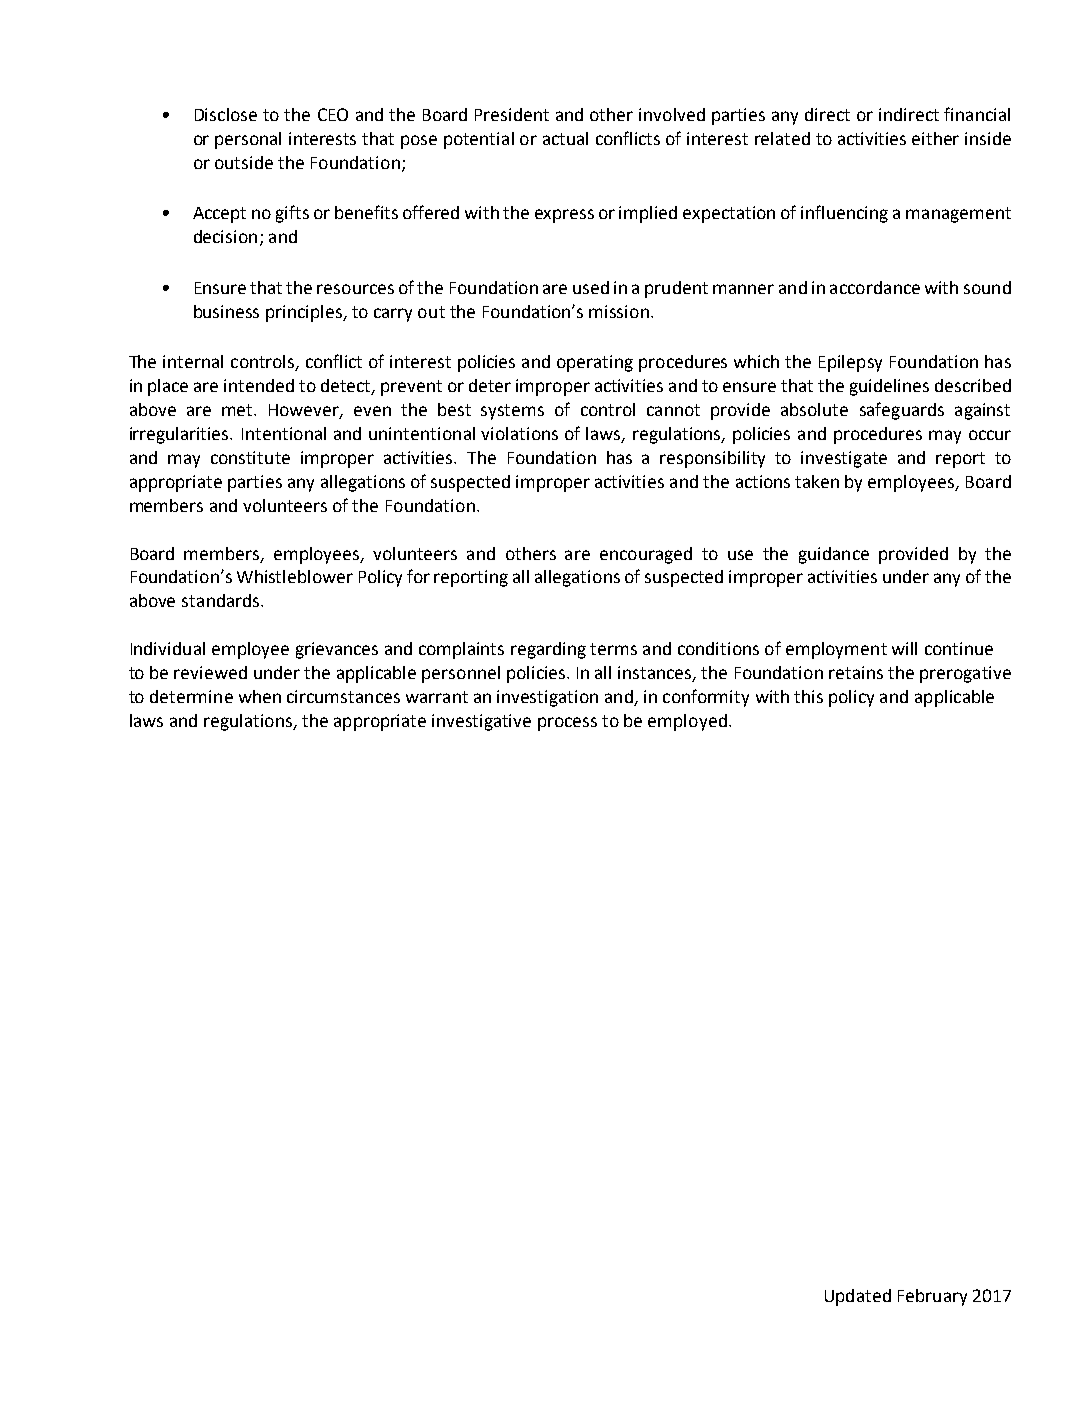  I want to click on investigative, so click(481, 722).
